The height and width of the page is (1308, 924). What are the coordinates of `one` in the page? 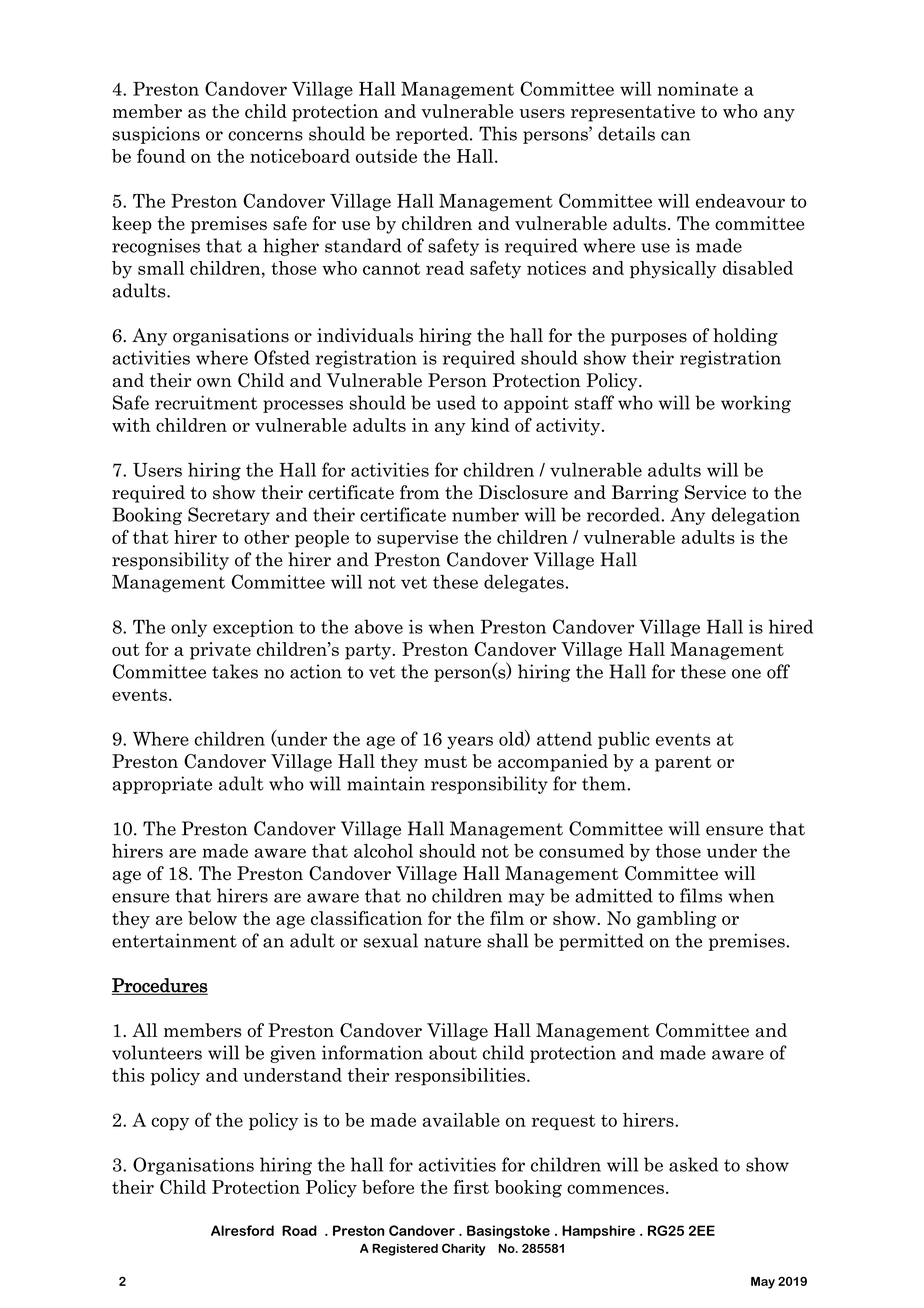 It's located at (746, 674).
